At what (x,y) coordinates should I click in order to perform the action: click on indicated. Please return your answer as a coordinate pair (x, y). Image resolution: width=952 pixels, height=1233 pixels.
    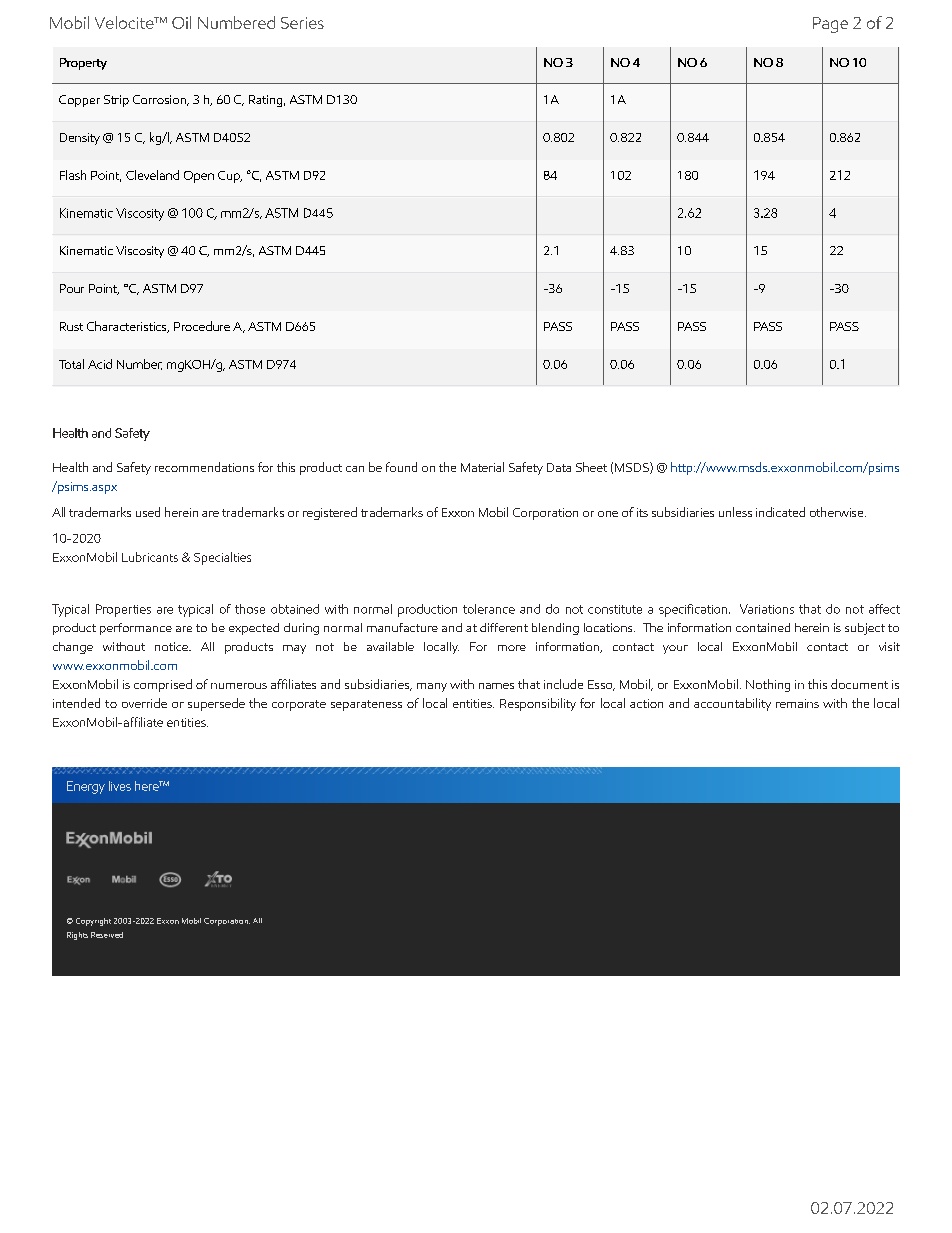
    Looking at the image, I should click on (780, 512).
